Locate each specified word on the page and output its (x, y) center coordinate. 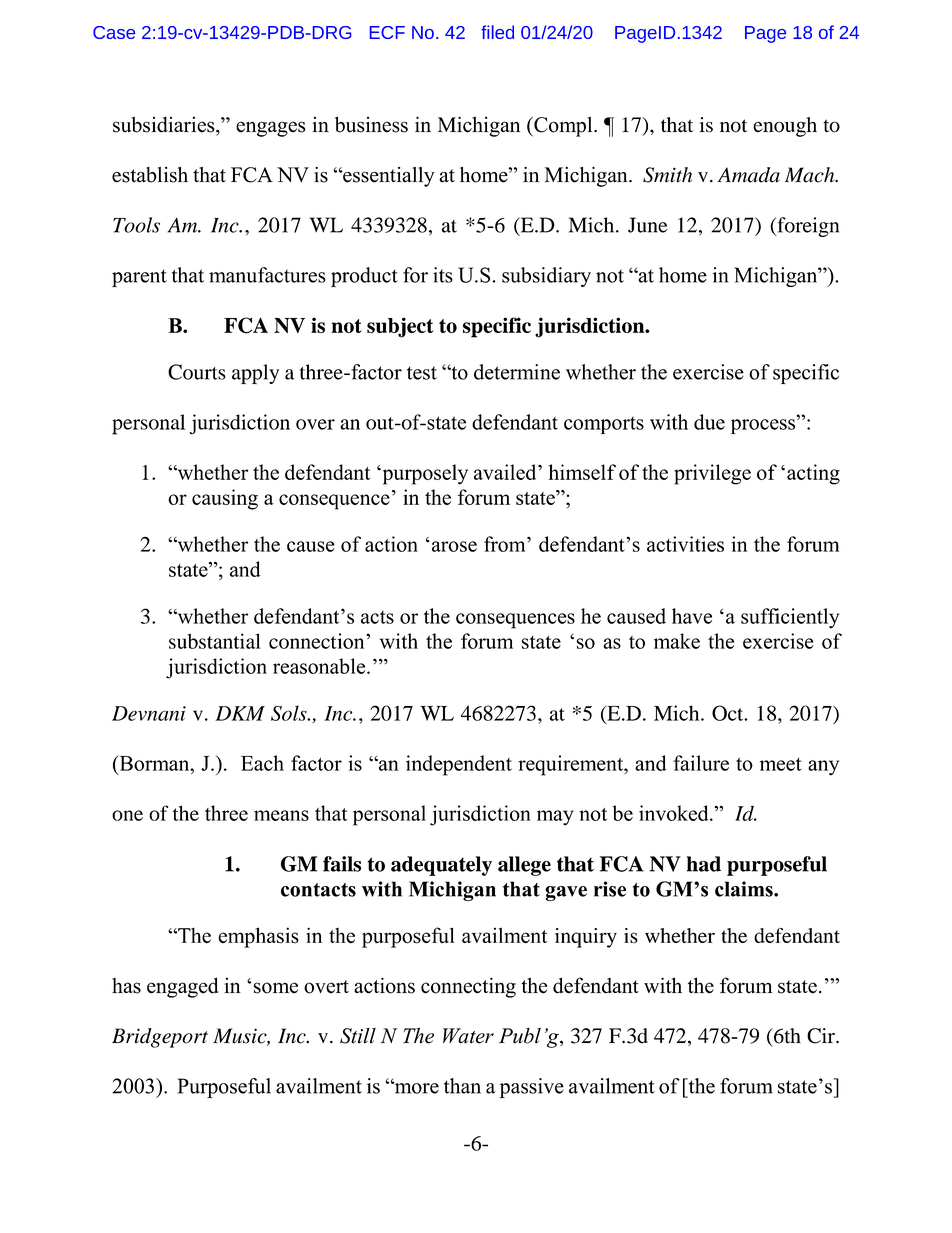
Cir (822, 1036)
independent (459, 765)
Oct (729, 713)
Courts (197, 372)
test (422, 373)
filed (497, 32)
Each (262, 763)
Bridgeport (160, 1038)
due (709, 422)
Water (468, 1036)
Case (114, 32)
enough (785, 127)
